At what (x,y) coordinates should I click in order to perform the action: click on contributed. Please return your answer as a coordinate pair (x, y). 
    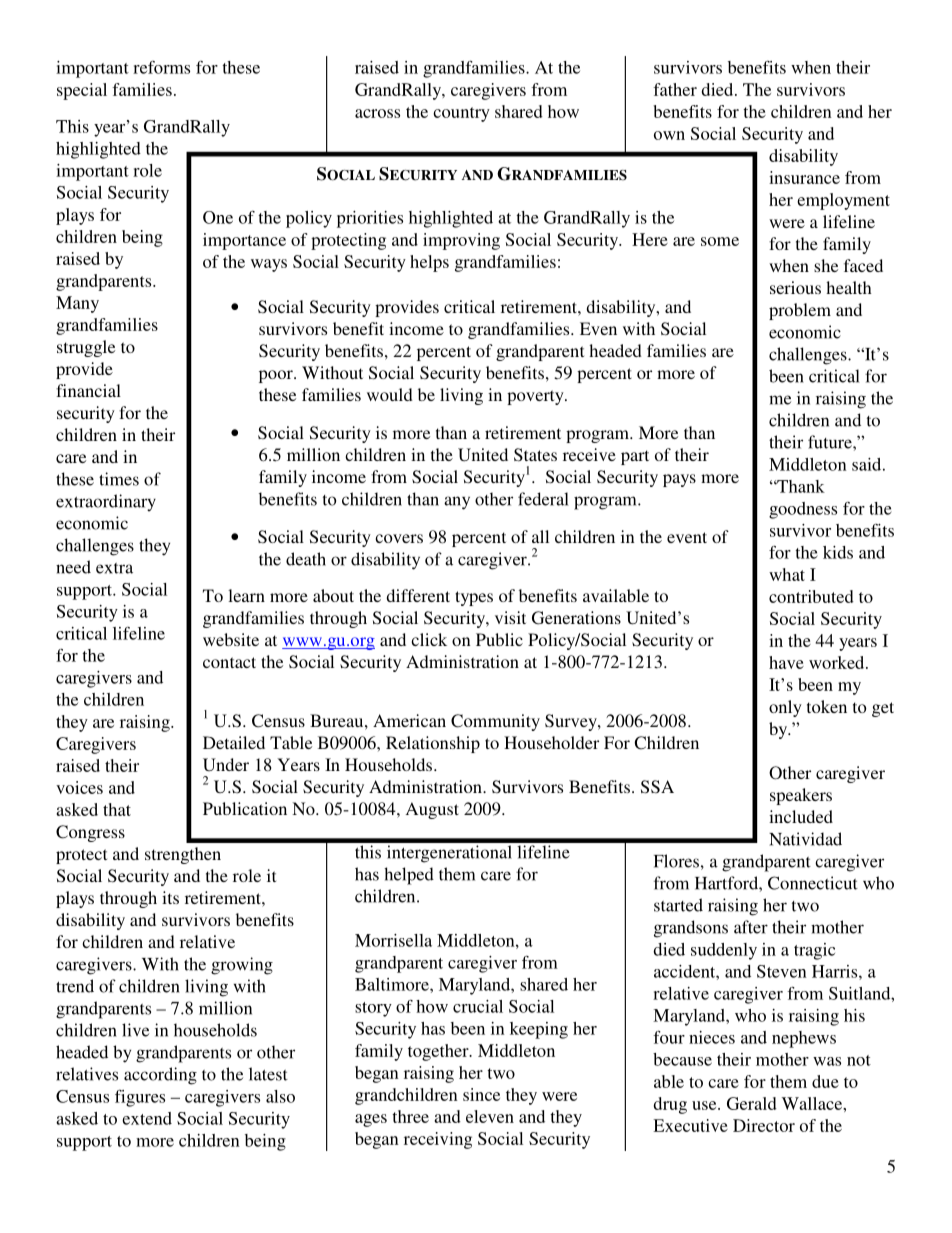
    Looking at the image, I should click on (811, 596).
